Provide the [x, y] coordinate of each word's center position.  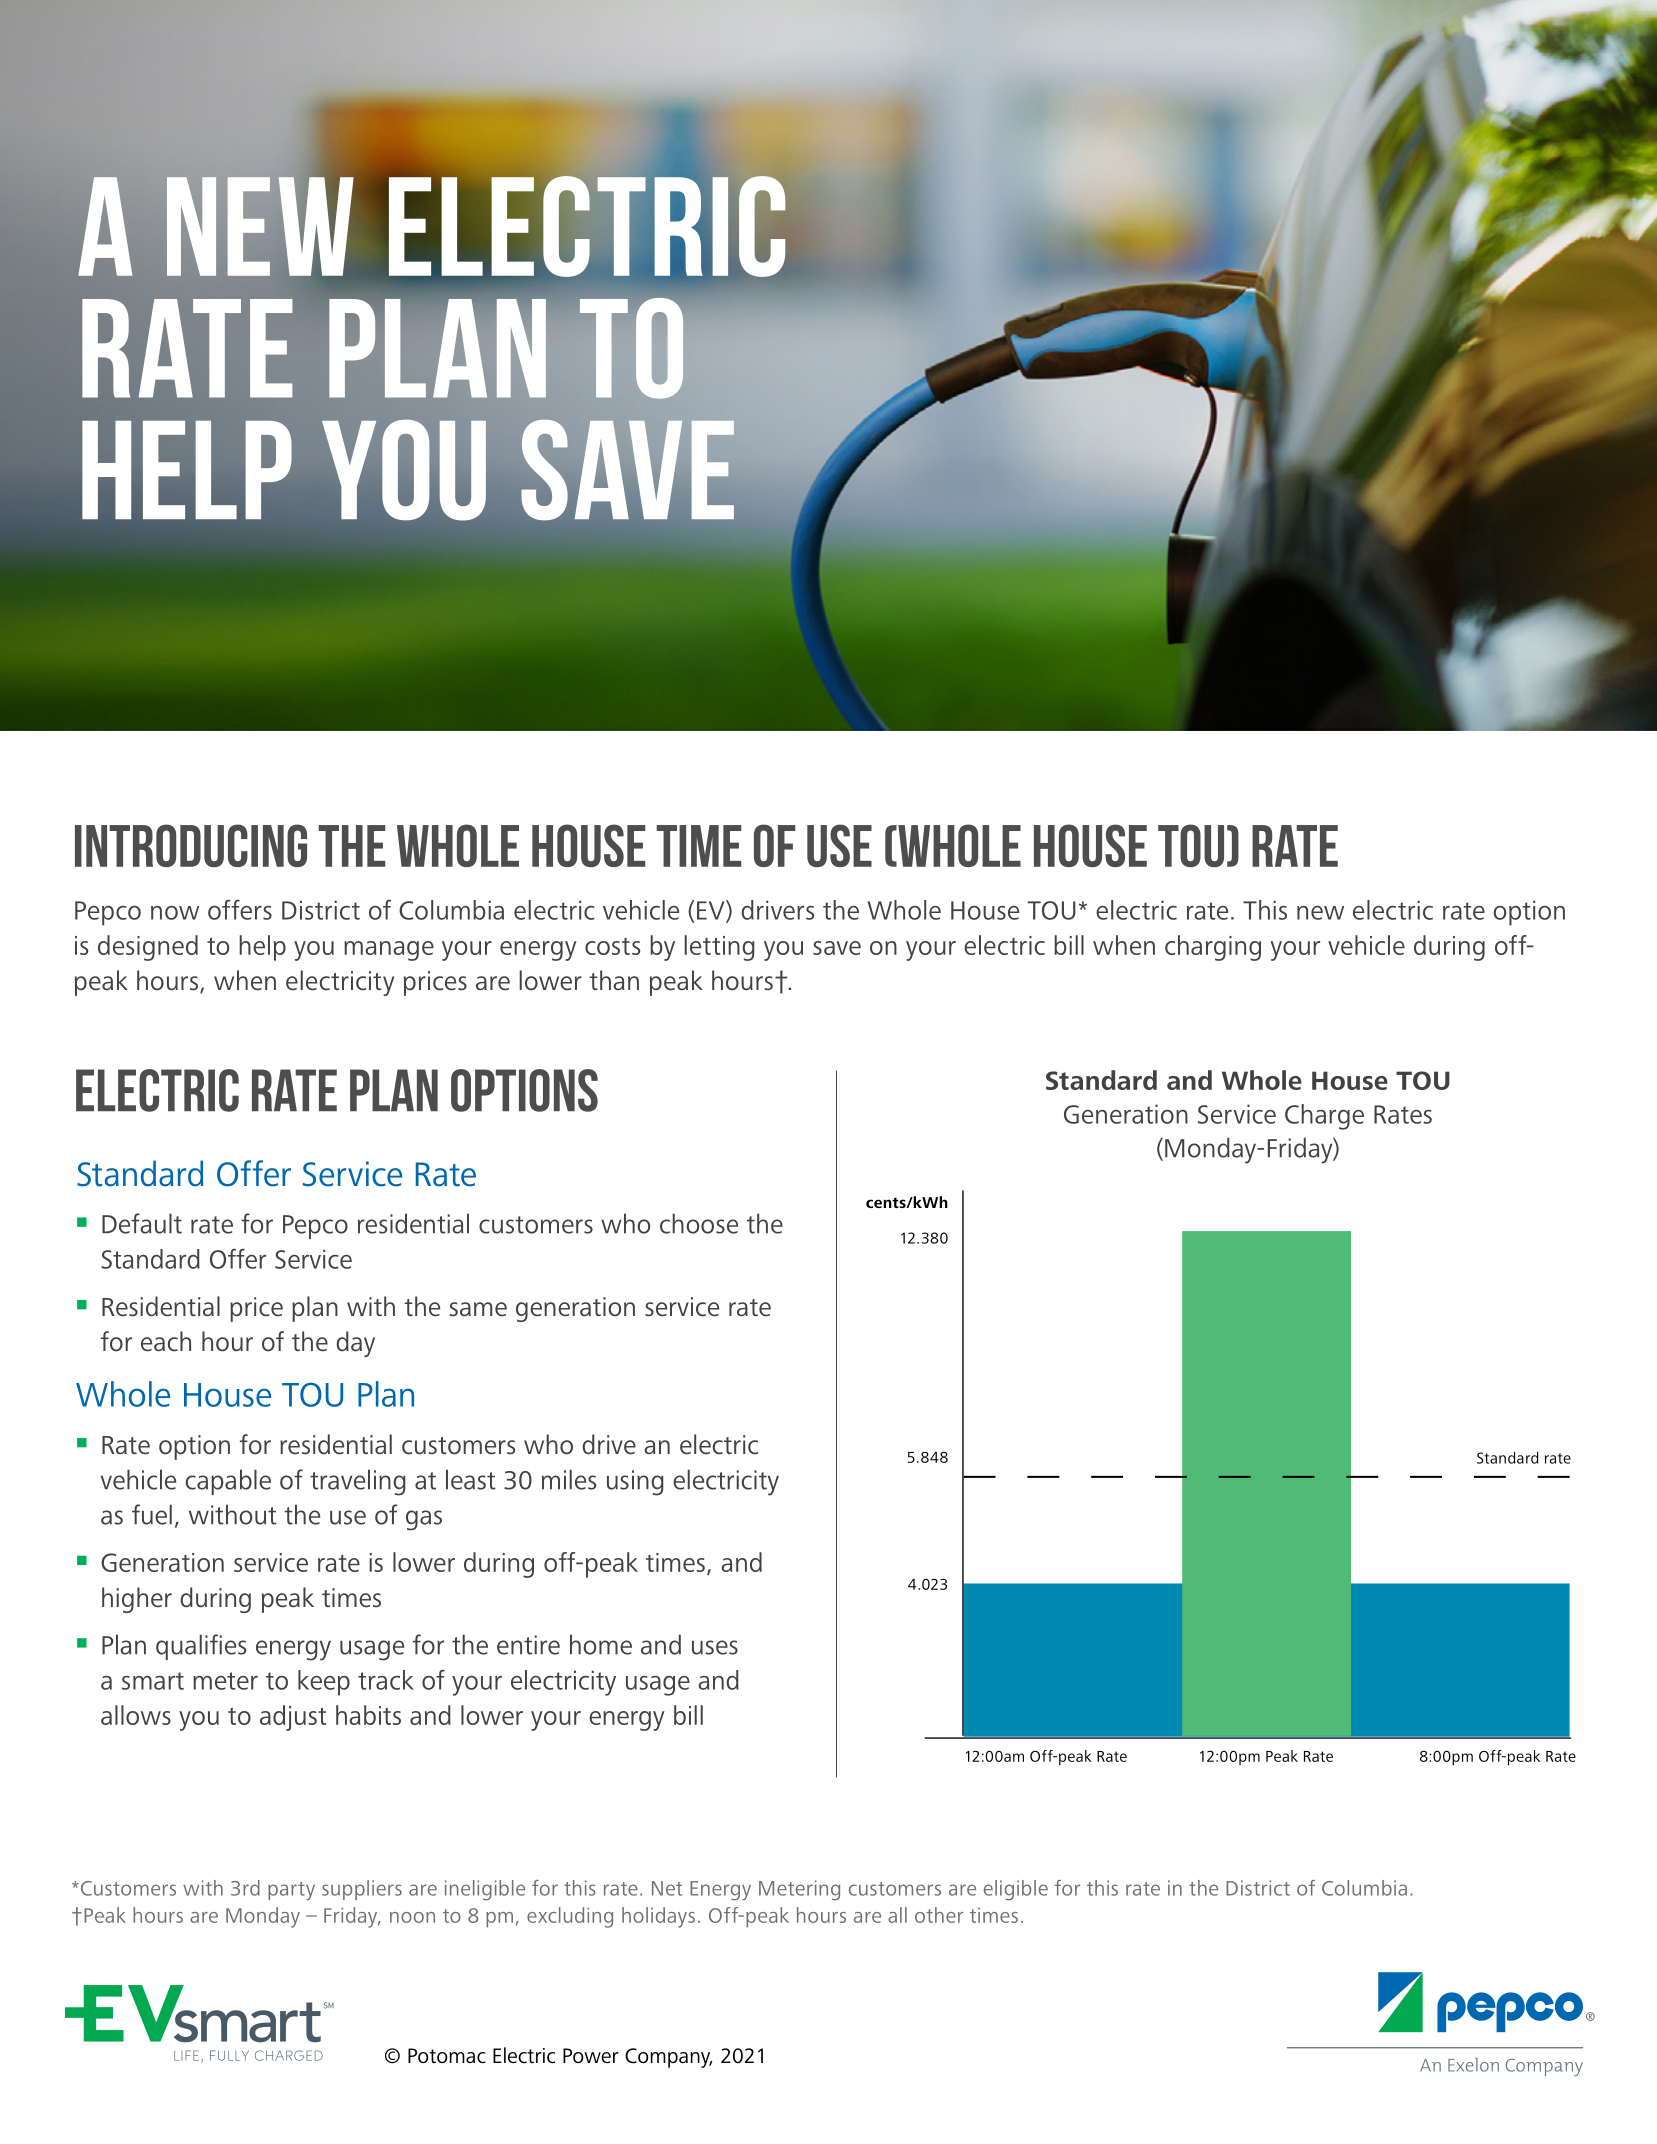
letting [719, 948]
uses [715, 1647]
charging [1213, 948]
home [601, 1644]
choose [699, 1223]
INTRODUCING [191, 845]
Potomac [447, 2056]
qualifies [201, 1647]
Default [142, 1223]
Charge [1324, 1117]
